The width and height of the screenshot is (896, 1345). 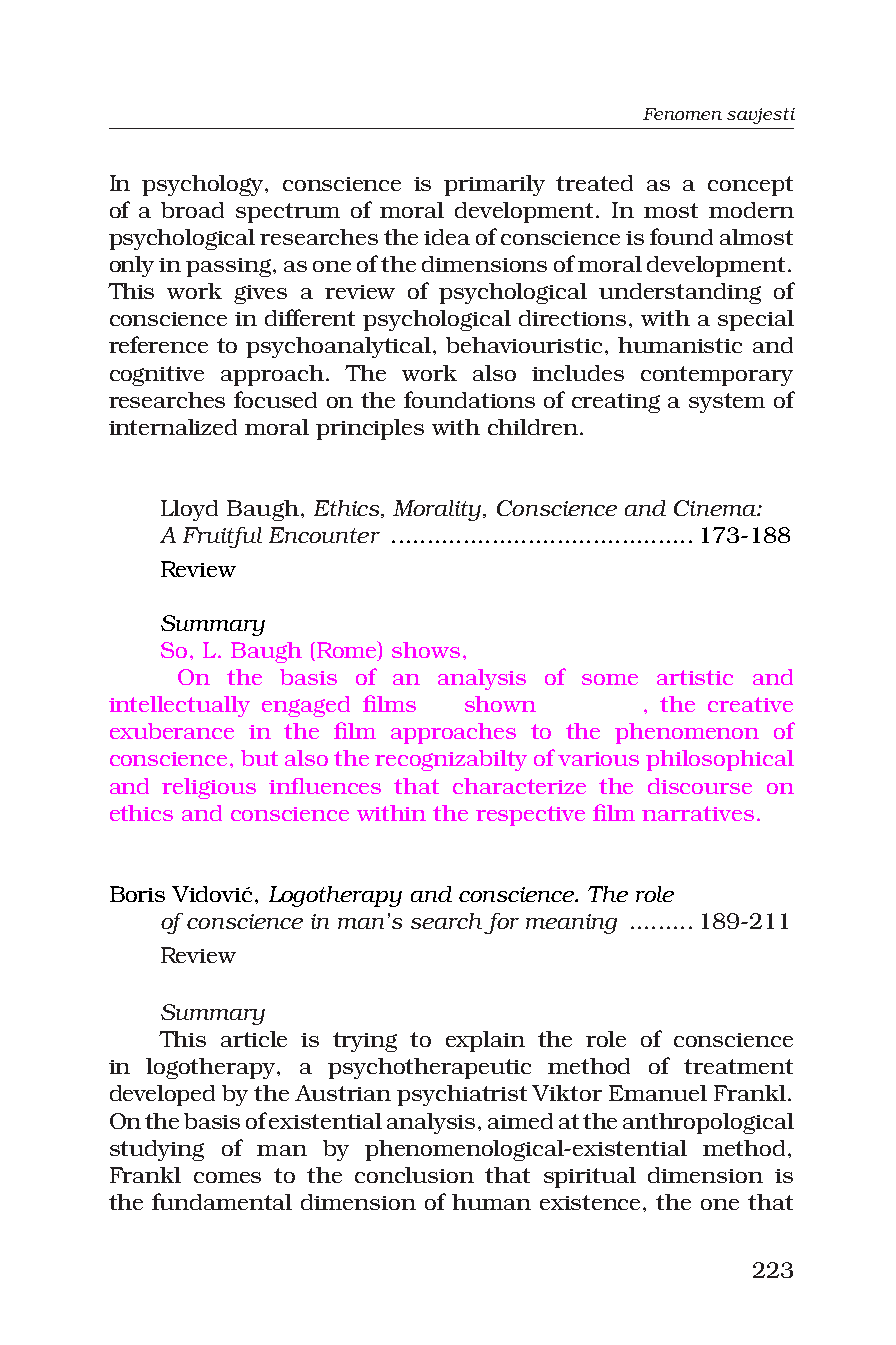 I want to click on artistic, so click(x=695, y=677).
